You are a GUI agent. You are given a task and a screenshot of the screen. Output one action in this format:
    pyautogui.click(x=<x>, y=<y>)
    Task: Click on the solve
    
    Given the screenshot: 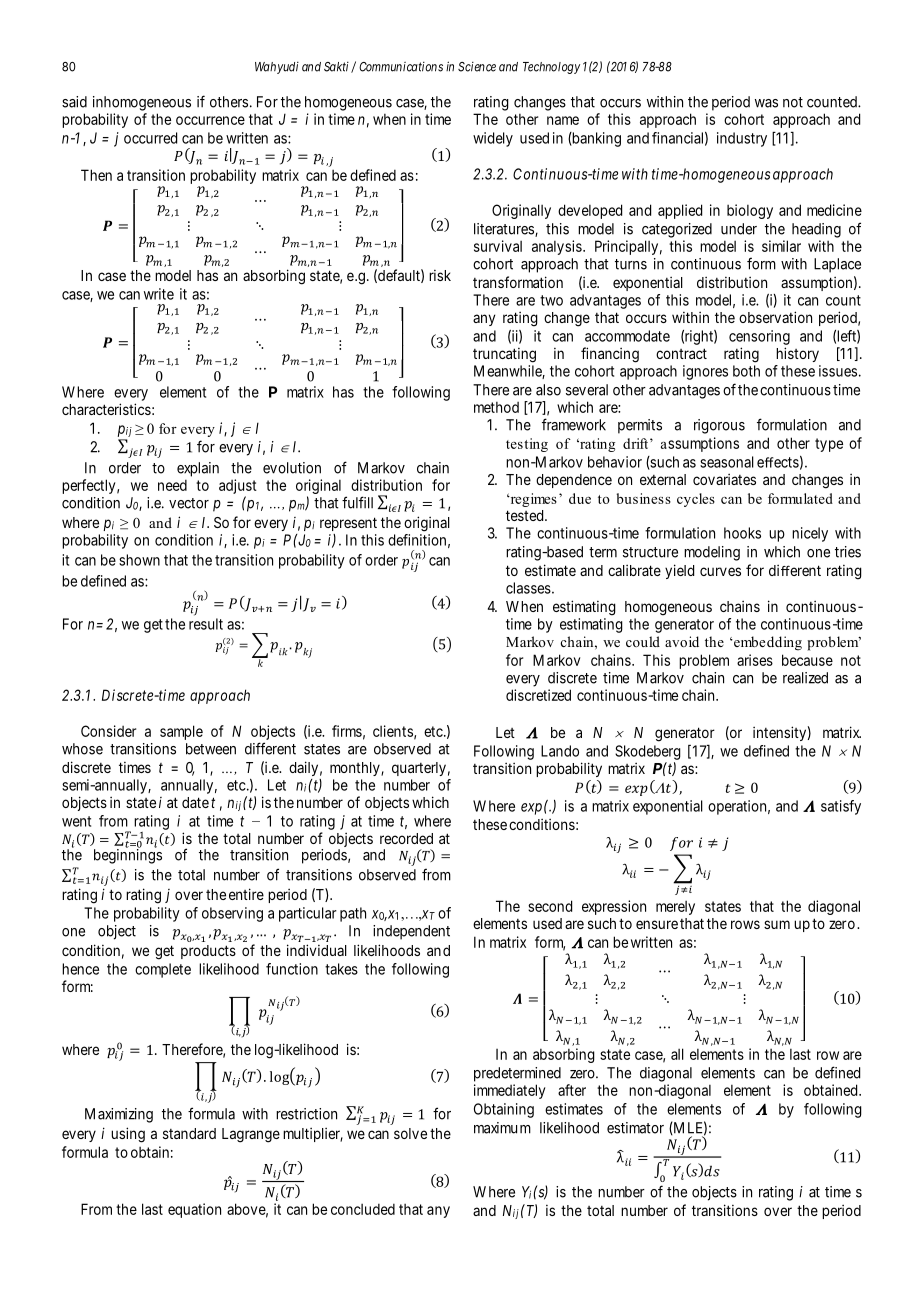 What is the action you would take?
    pyautogui.click(x=410, y=1133)
